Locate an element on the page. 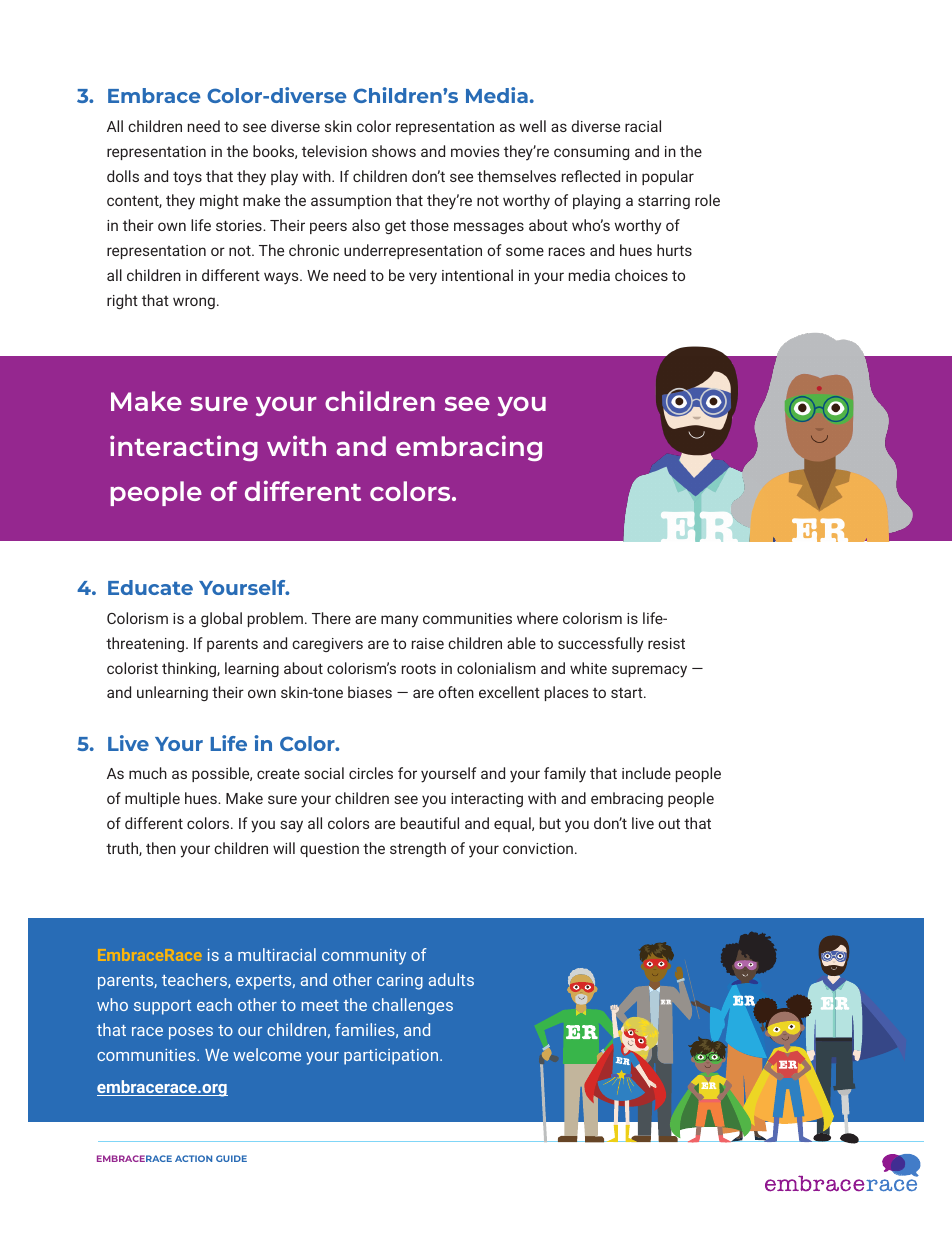  shows is located at coordinates (394, 151).
